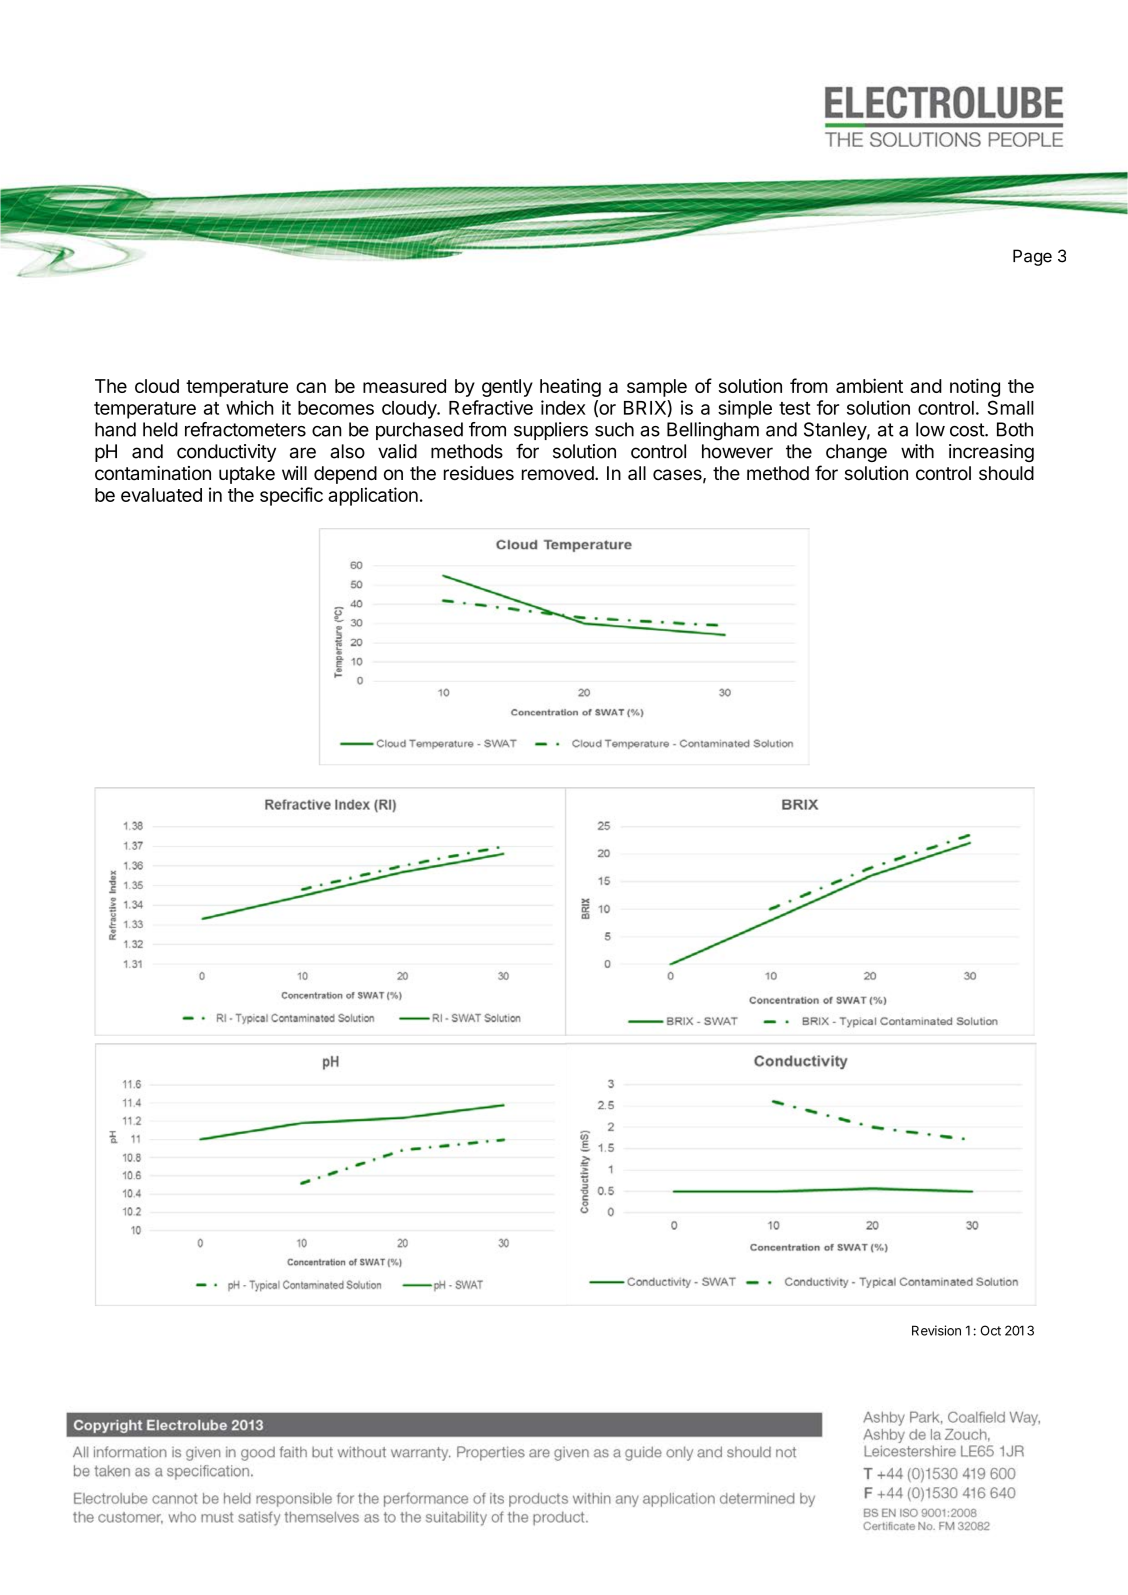 This document has width=1128, height=1595. Describe the element at coordinates (1006, 473) in the document. I see `should` at that location.
